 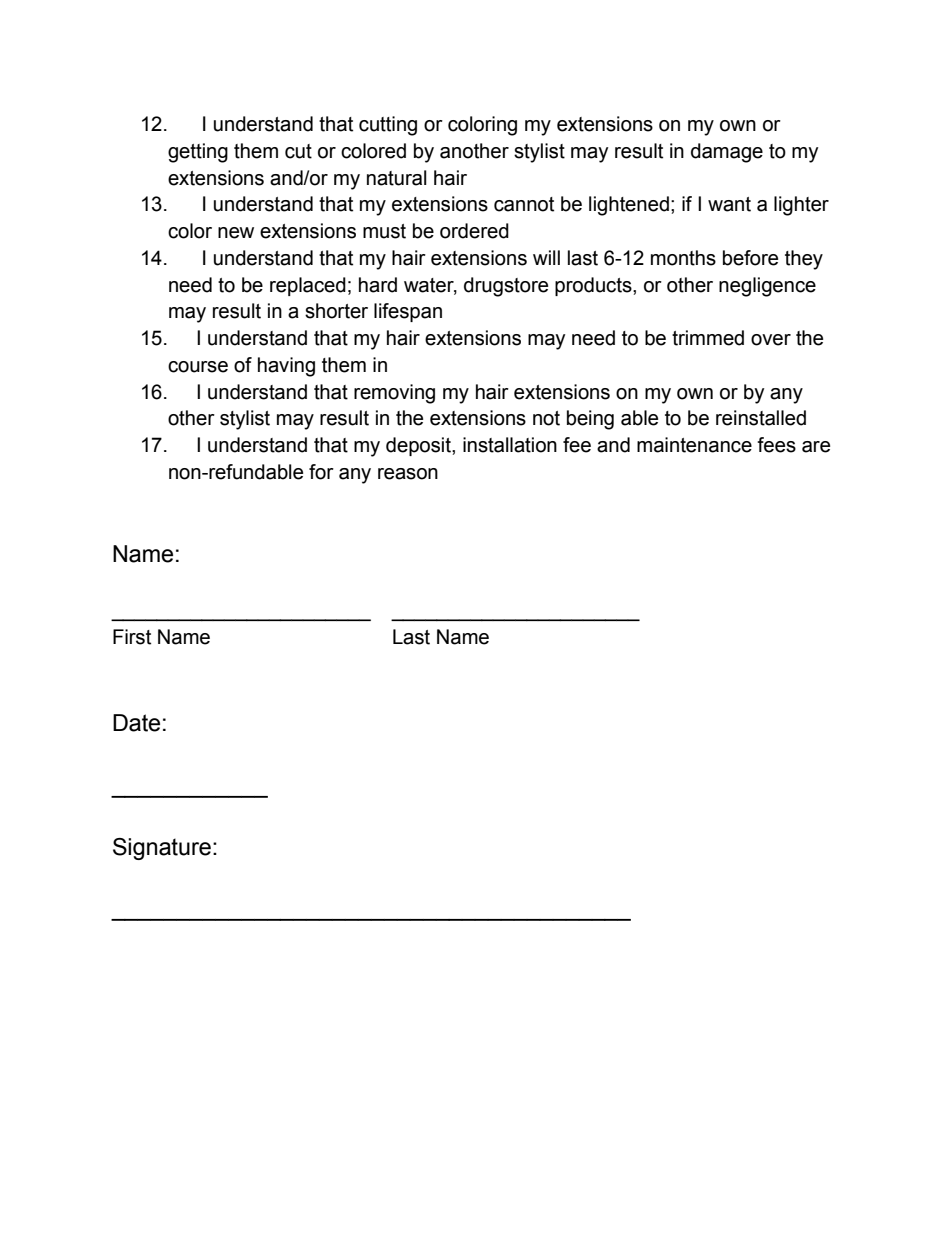 What do you see at coordinates (708, 338) in the screenshot?
I see `trimmed` at bounding box center [708, 338].
